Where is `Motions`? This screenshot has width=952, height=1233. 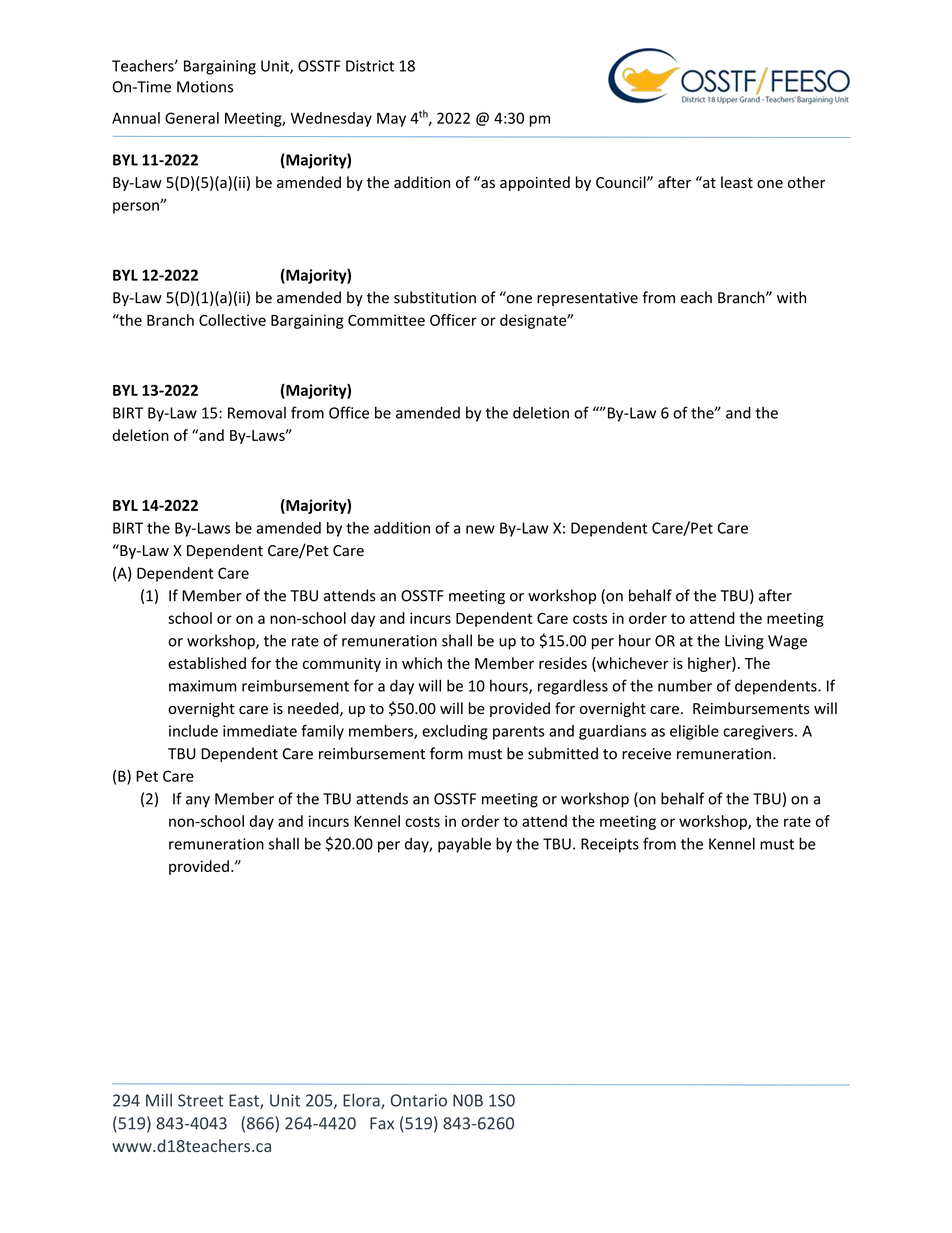
Motions is located at coordinates (205, 87).
